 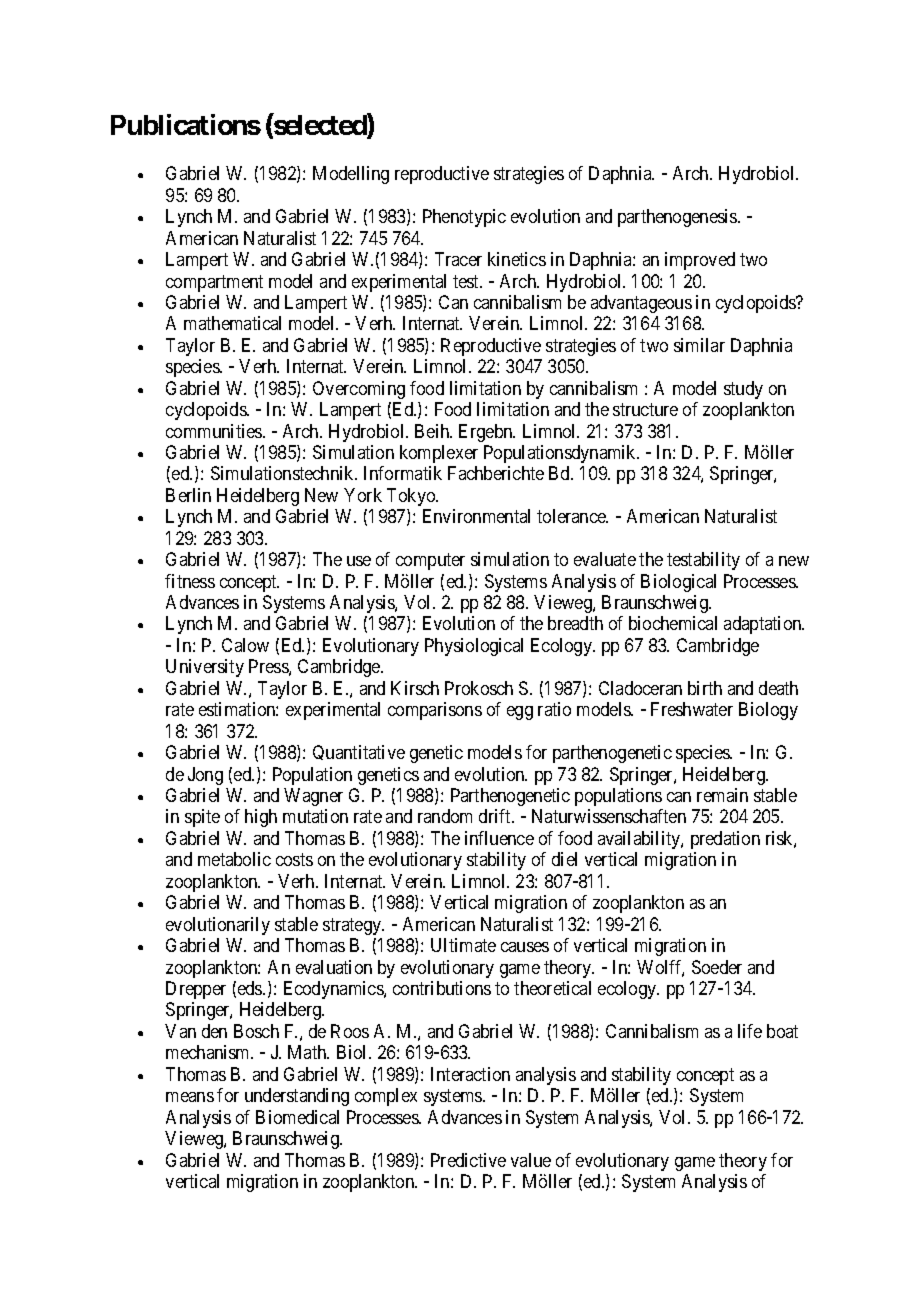 What do you see at coordinates (215, 431) in the document?
I see `communities` at bounding box center [215, 431].
